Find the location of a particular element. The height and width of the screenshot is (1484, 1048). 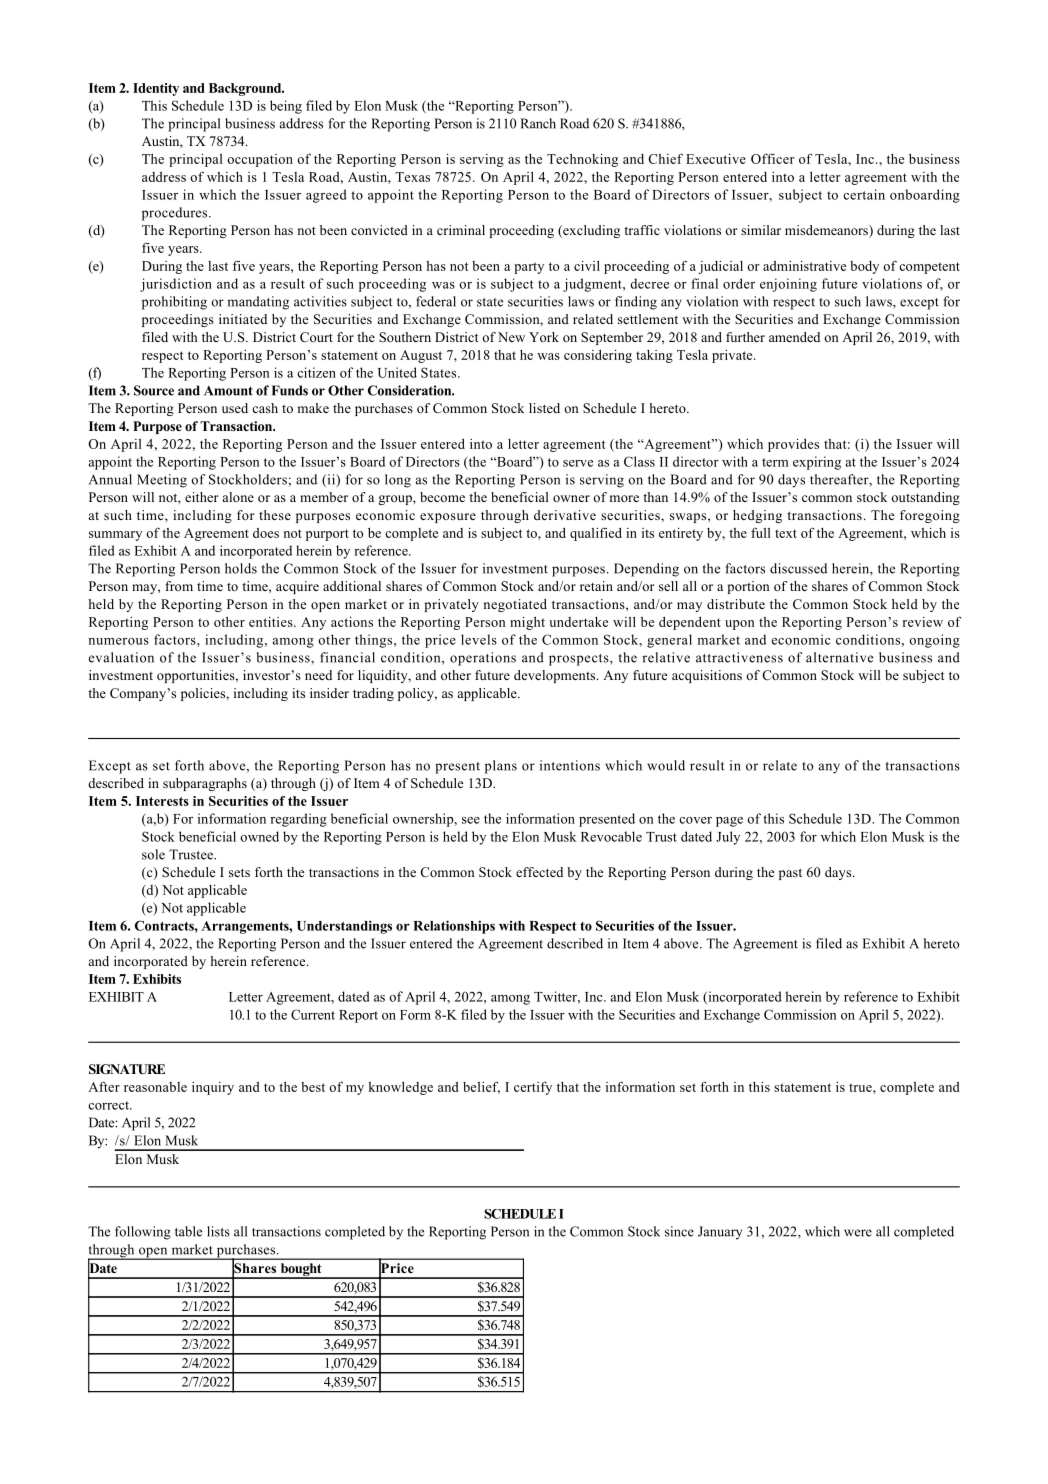

lists is located at coordinates (218, 1231).
